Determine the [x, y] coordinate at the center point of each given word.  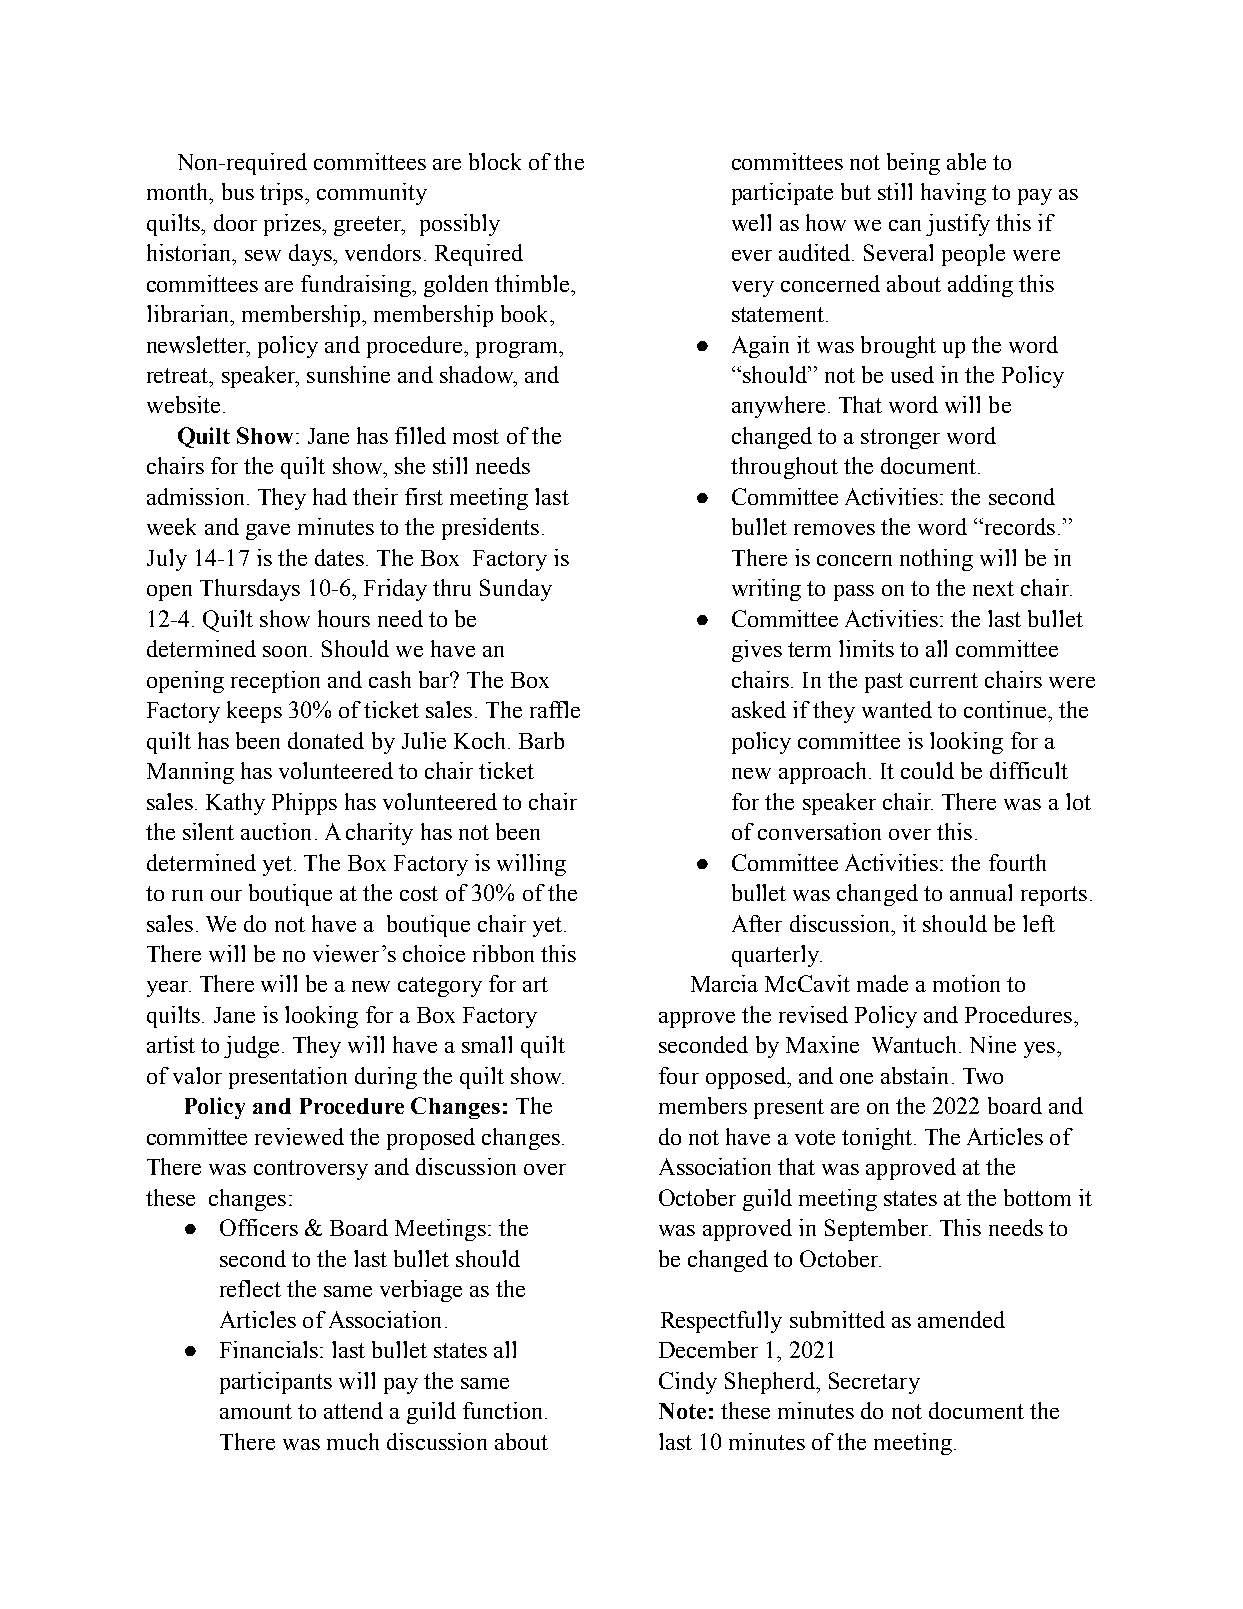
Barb [541, 740]
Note [682, 1411]
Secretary [874, 1383]
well [751, 222]
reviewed [299, 1136]
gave [268, 532]
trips [283, 194]
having [953, 194]
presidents [490, 529]
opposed [747, 1078]
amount [256, 1411]
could [927, 770]
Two [983, 1076]
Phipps [304, 804]
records [1018, 526]
